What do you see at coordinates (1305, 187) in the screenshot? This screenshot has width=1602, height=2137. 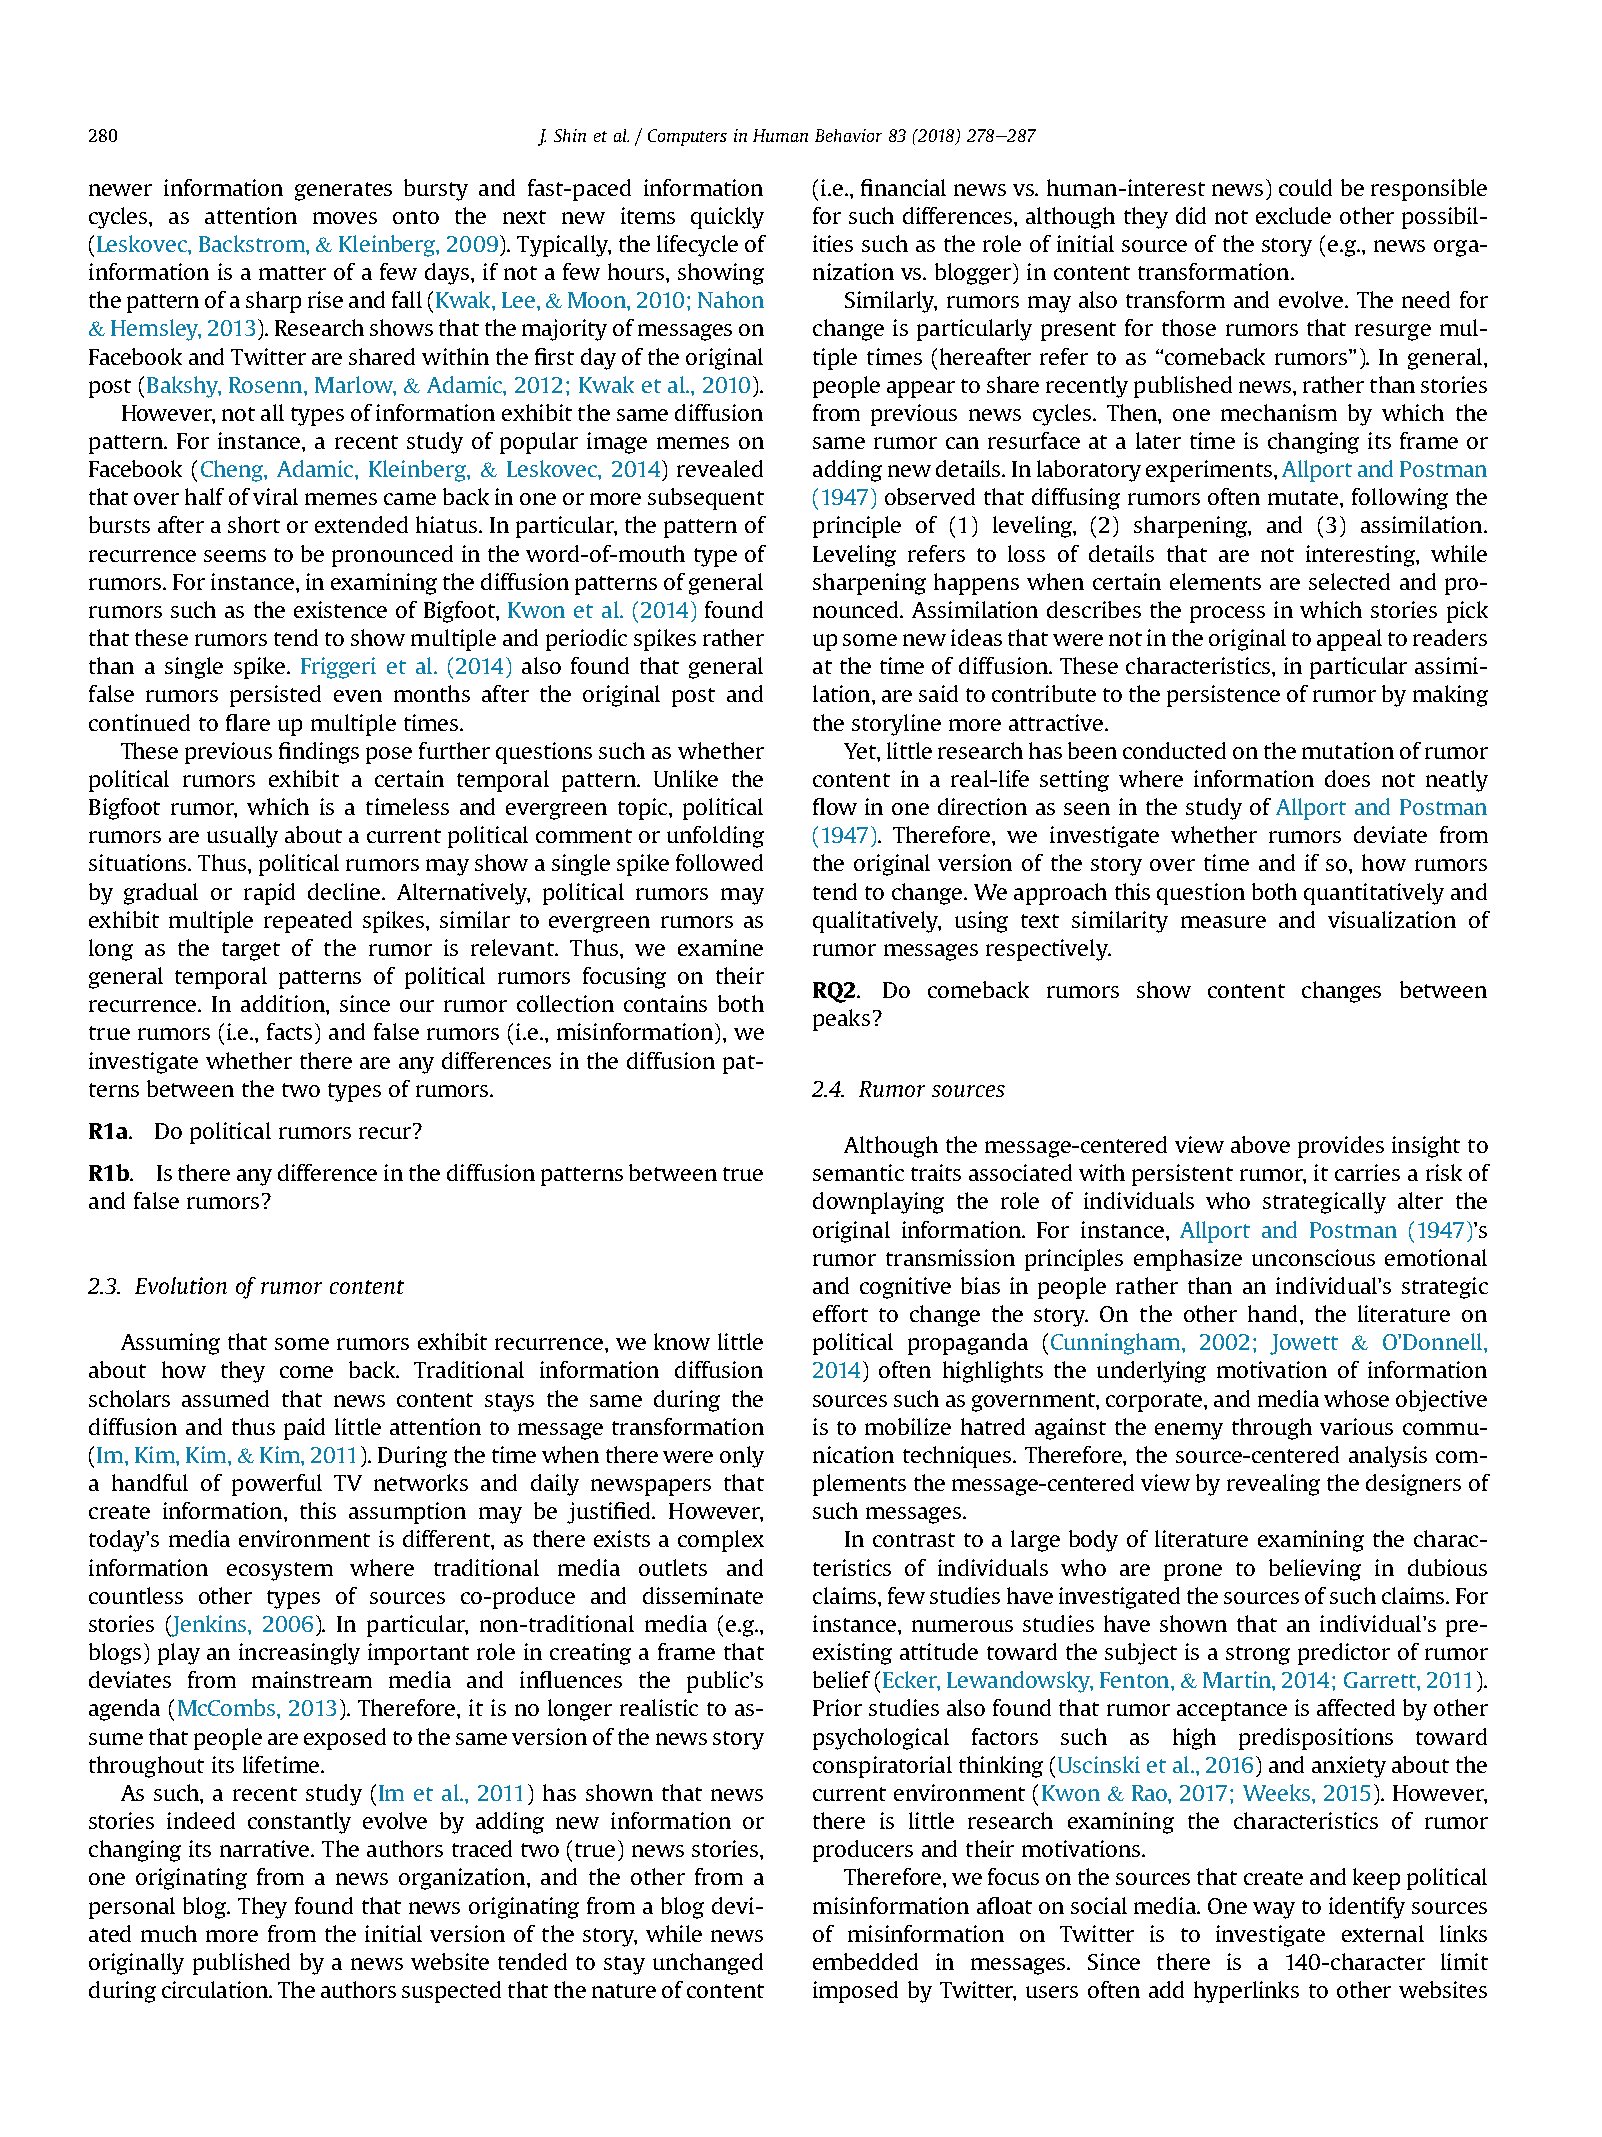 I see `could` at bounding box center [1305, 187].
